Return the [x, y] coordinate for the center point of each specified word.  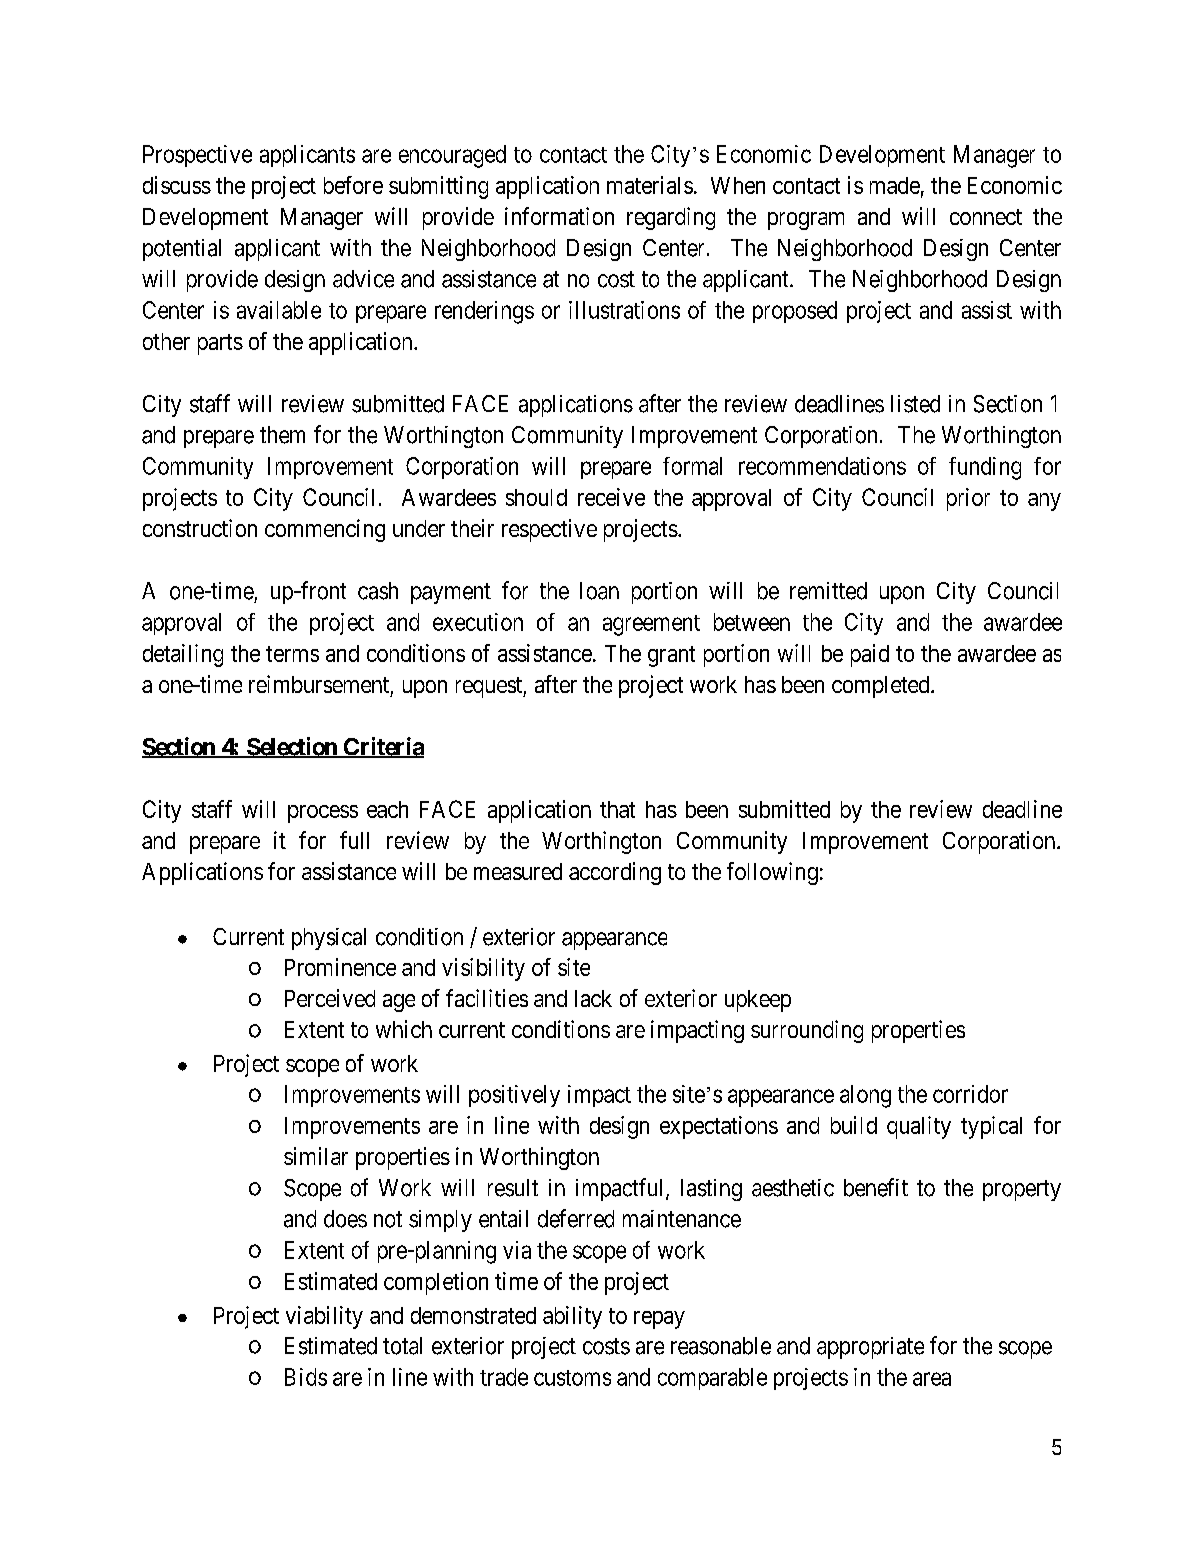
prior [968, 499]
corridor [970, 1094]
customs [572, 1378]
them [282, 435]
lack [593, 998]
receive [611, 497]
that [617, 809]
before [353, 185]
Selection [292, 747]
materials [650, 185]
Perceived [330, 998]
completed [882, 687]
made [895, 185]
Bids [306, 1377]
